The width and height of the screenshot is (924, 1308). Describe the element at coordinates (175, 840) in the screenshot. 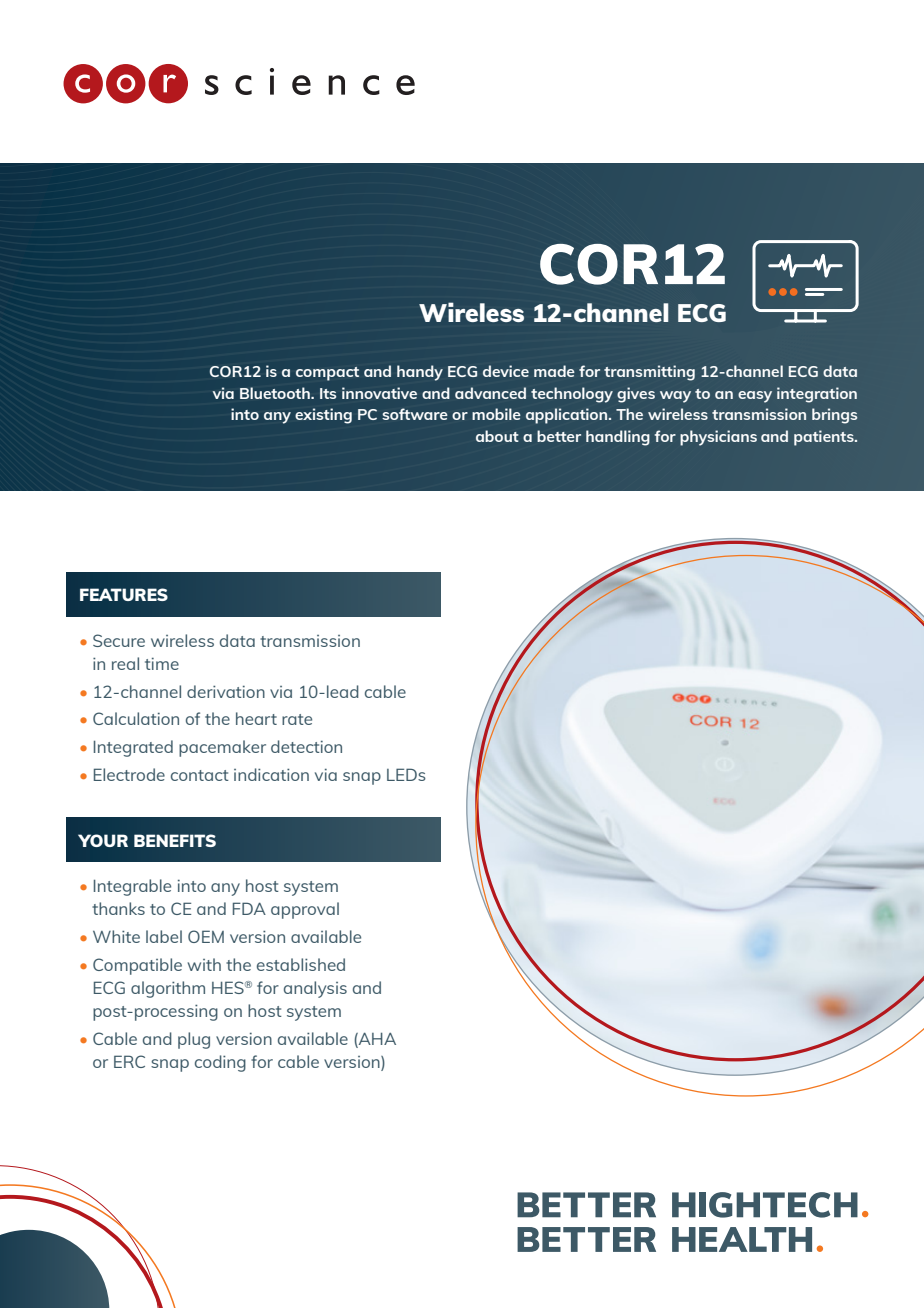

I see `BENEFITS` at that location.
